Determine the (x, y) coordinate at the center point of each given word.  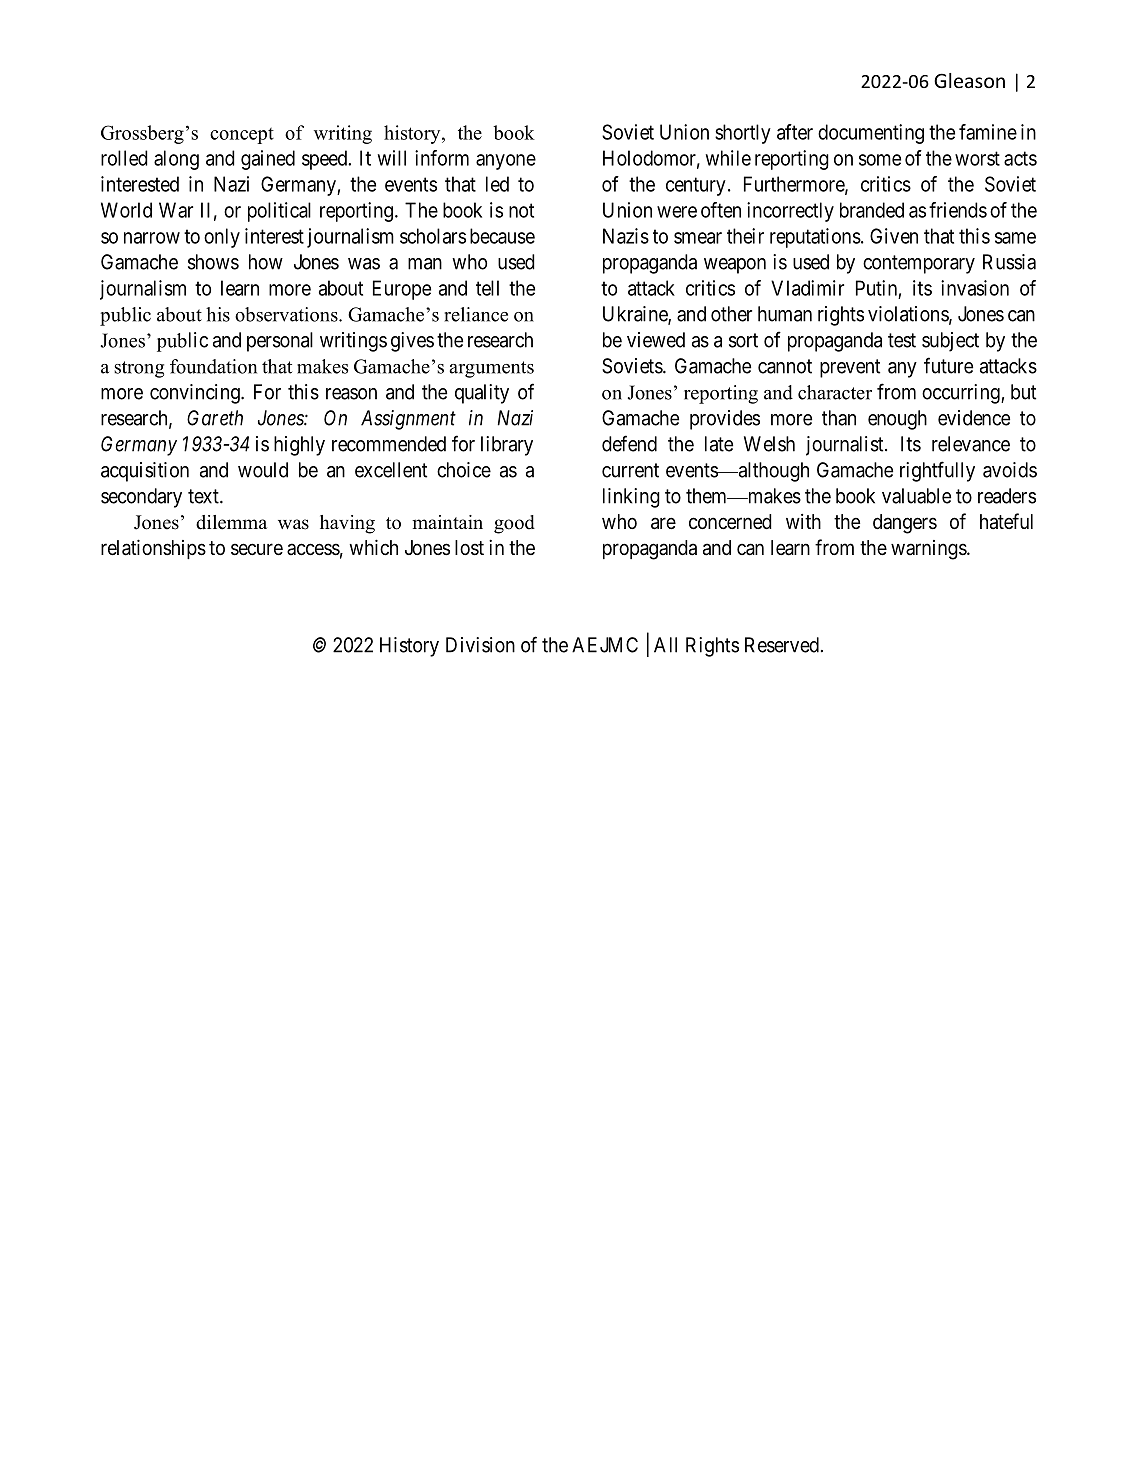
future (948, 365)
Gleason (969, 80)
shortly (743, 134)
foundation (213, 366)
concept (242, 136)
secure (257, 549)
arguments (491, 369)
